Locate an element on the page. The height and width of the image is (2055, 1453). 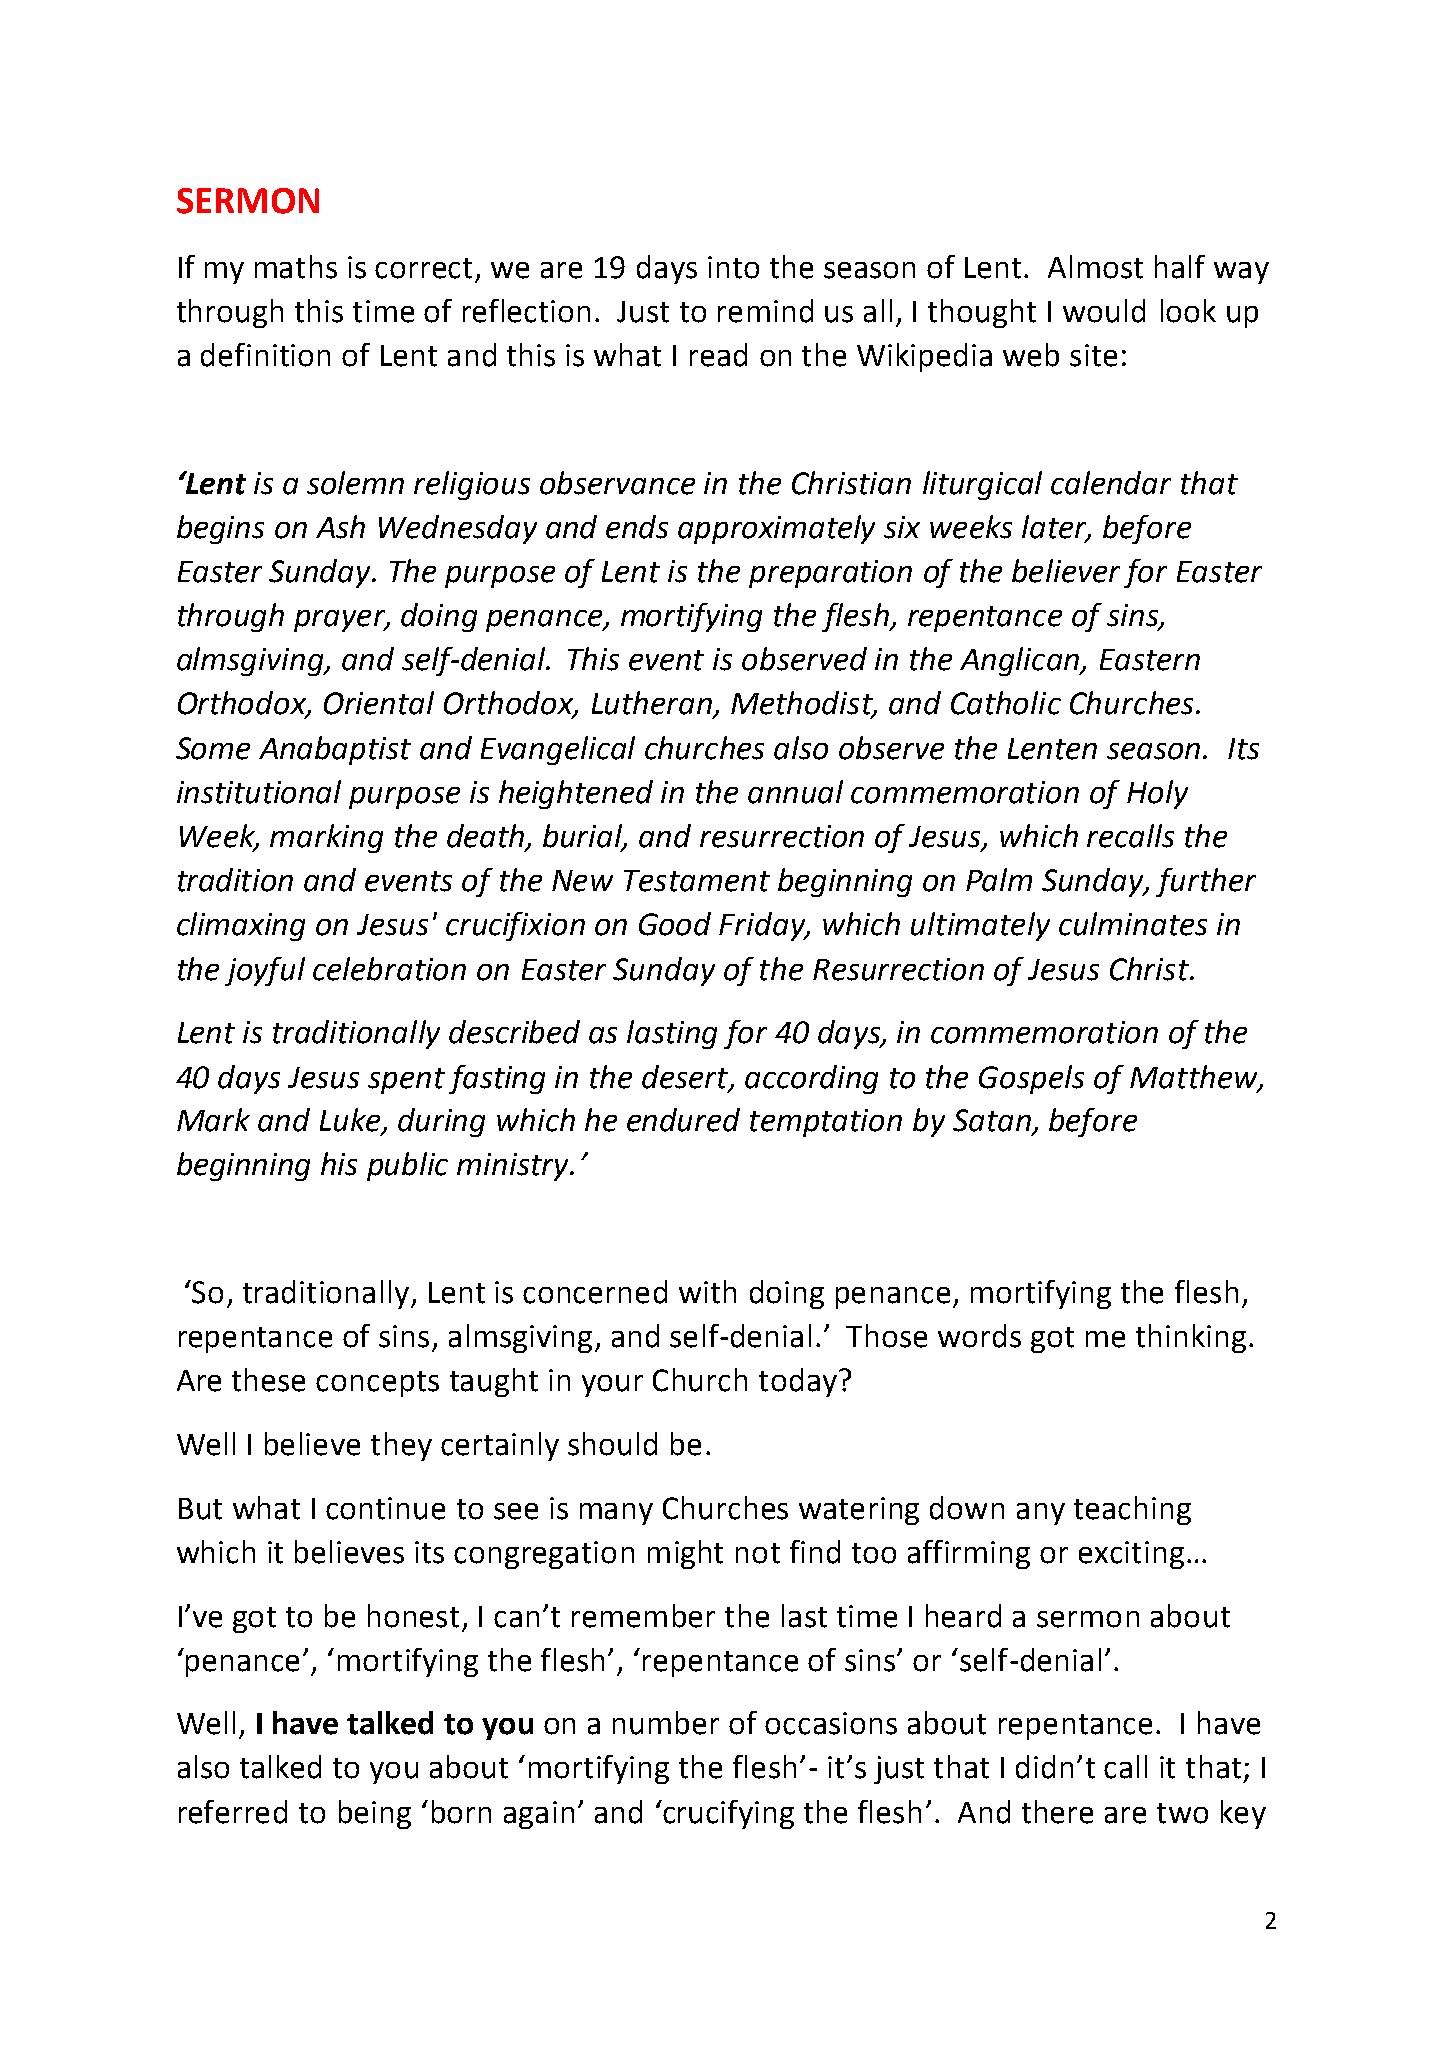
Anglican is located at coordinates (1020, 661).
